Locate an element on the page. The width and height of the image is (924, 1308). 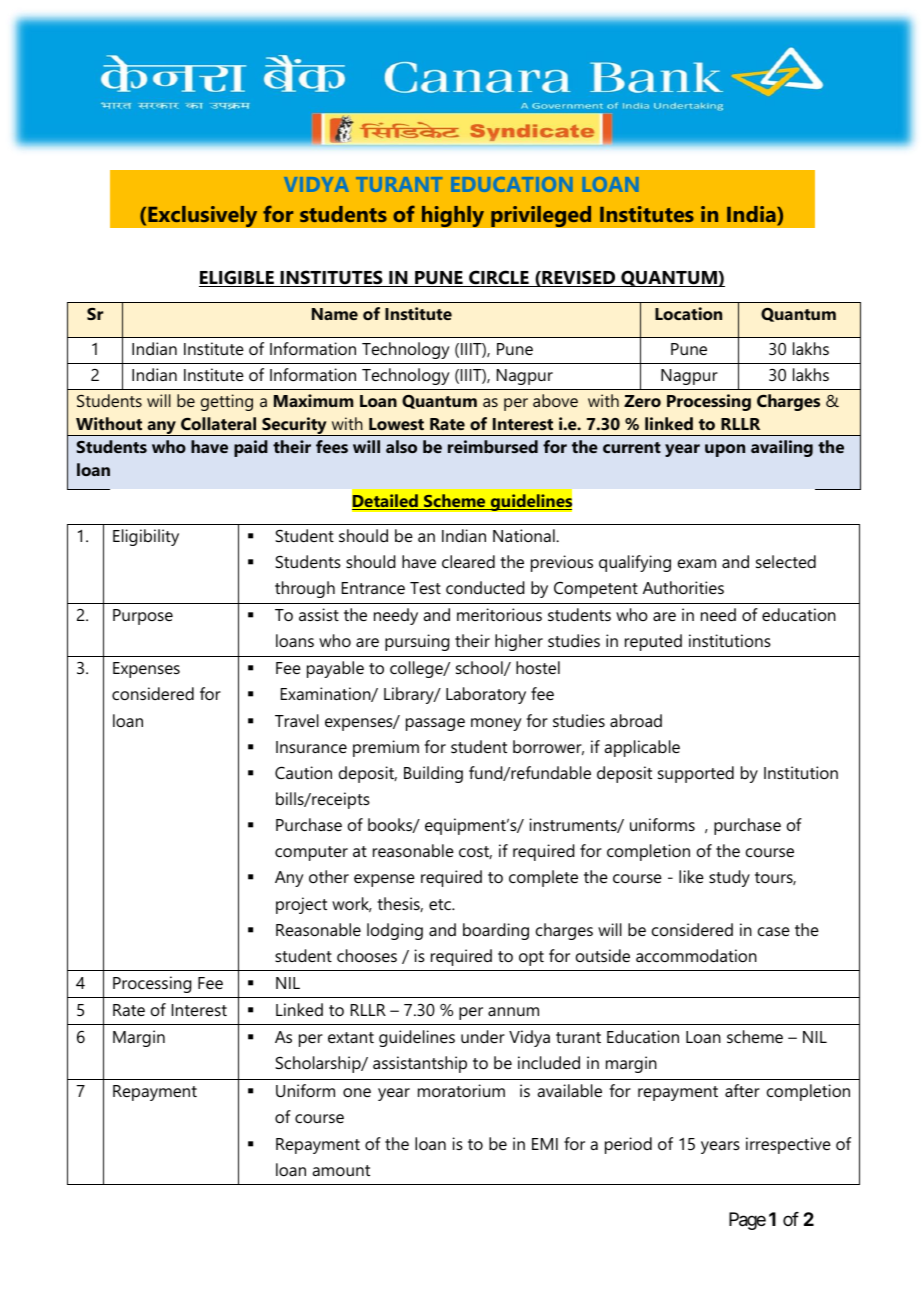
cost is located at coordinates (475, 852).
